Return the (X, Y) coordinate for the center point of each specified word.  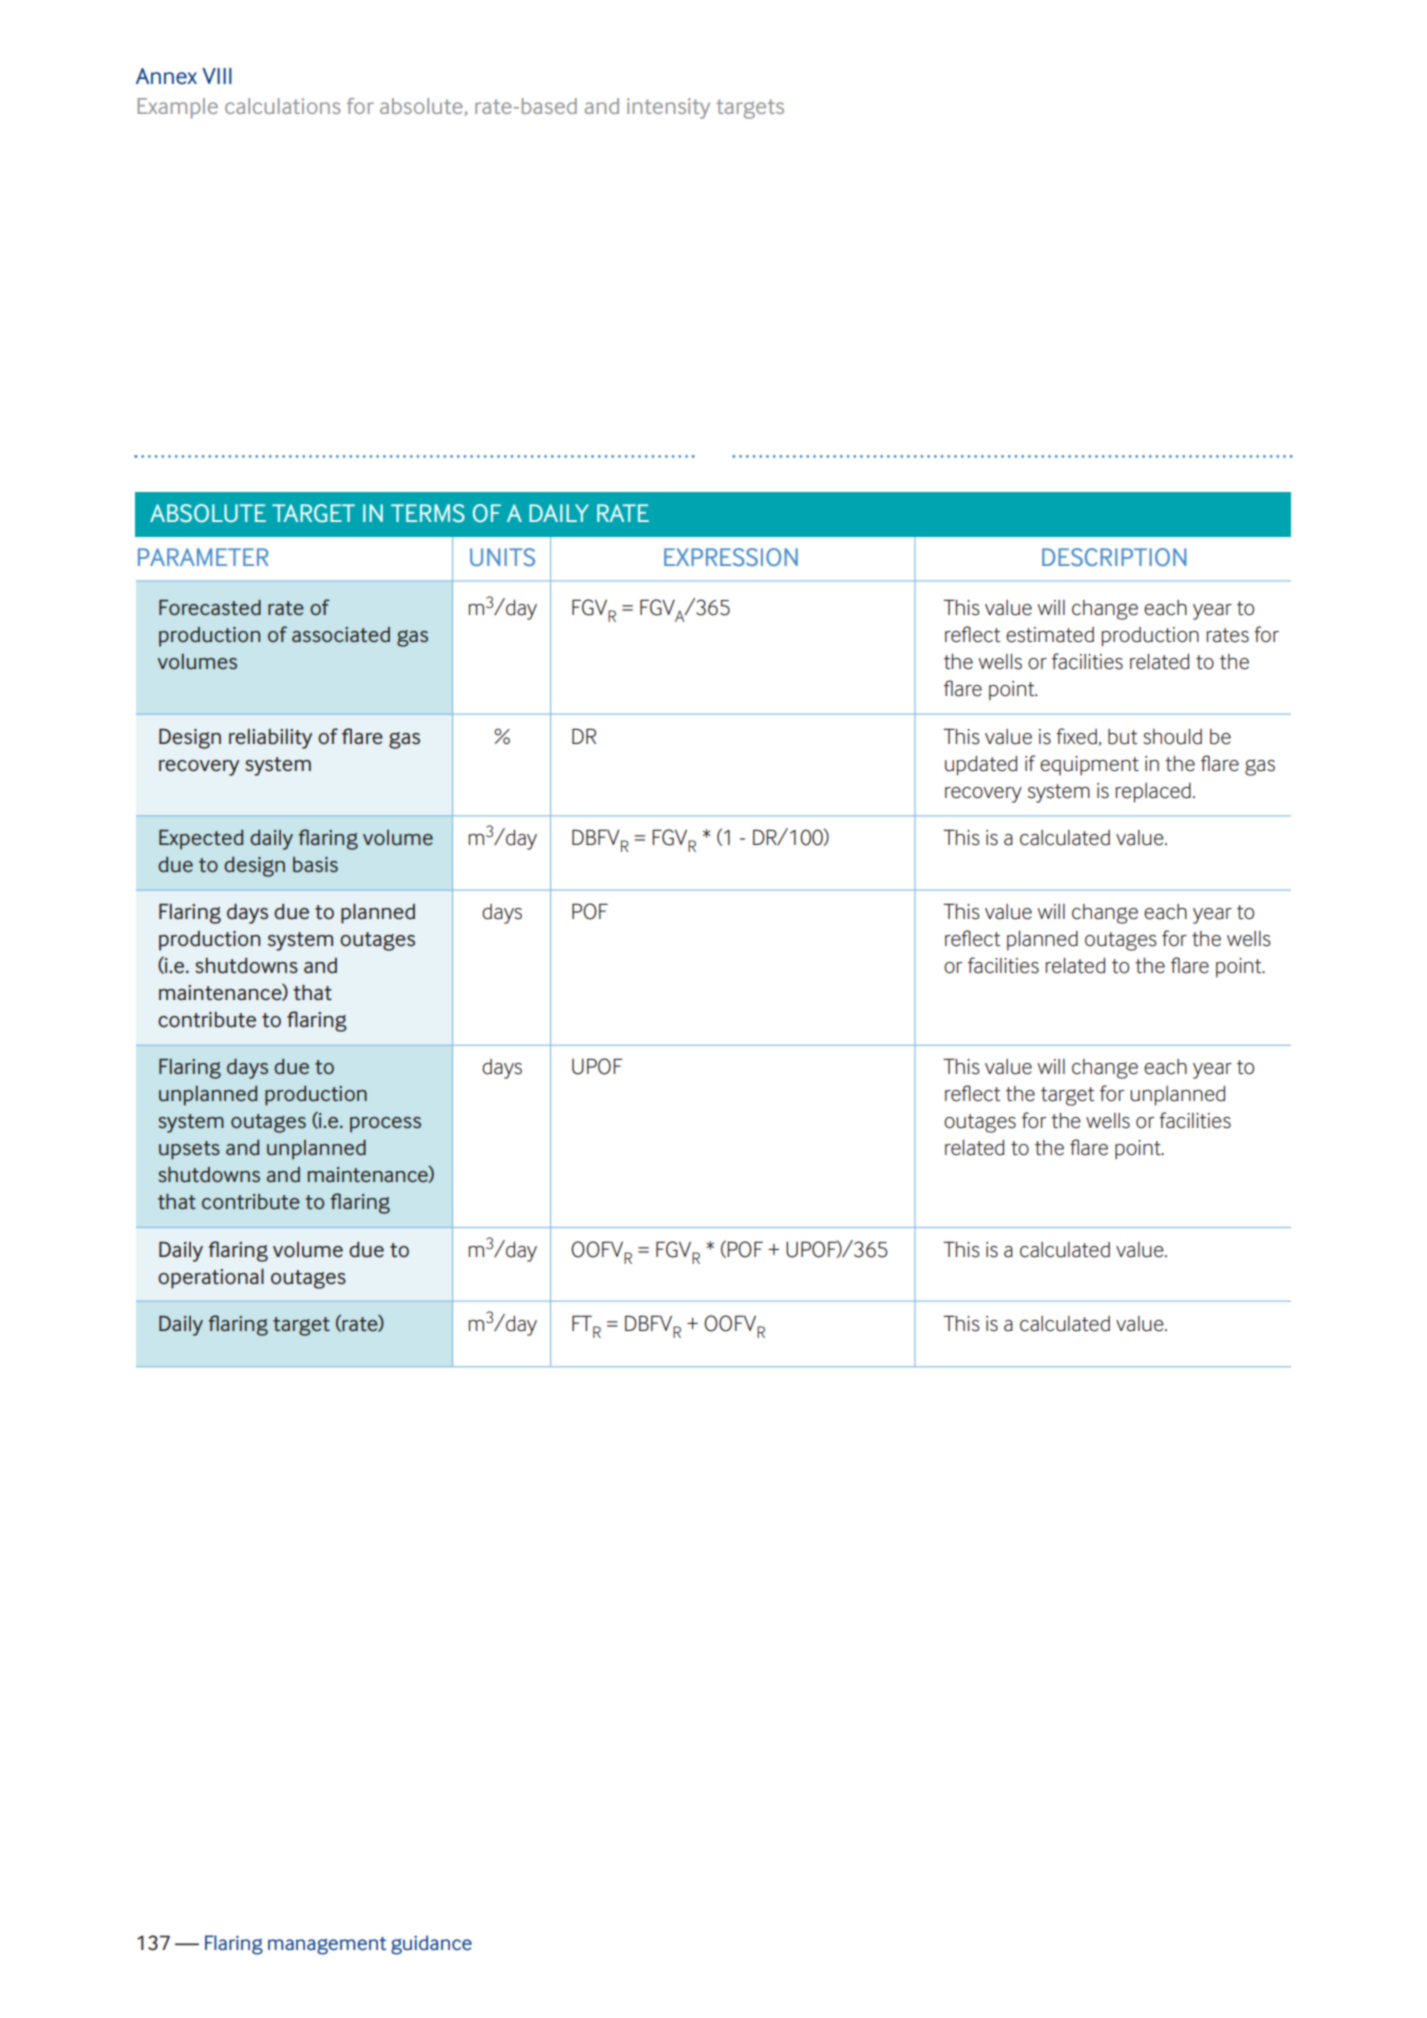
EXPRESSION (731, 557)
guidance (431, 1945)
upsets (189, 1150)
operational (211, 1279)
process (385, 1125)
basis (315, 865)
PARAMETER (203, 557)
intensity (668, 108)
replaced (1153, 793)
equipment (1089, 766)
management (327, 1946)
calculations (282, 106)
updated (981, 766)
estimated (1050, 635)
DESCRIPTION (1114, 557)
